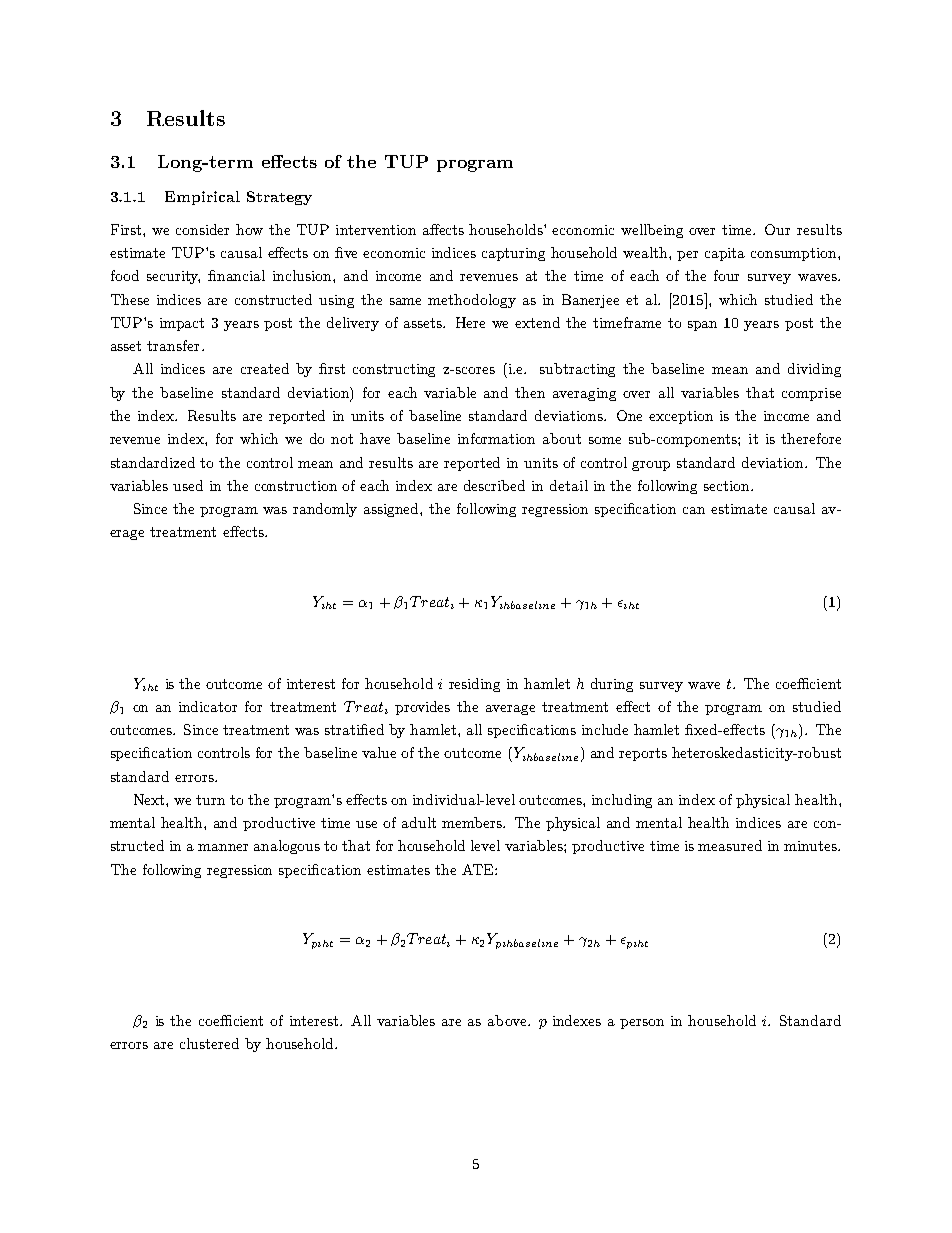 This document has height=1233, width=952. I want to click on capturing, so click(513, 254).
